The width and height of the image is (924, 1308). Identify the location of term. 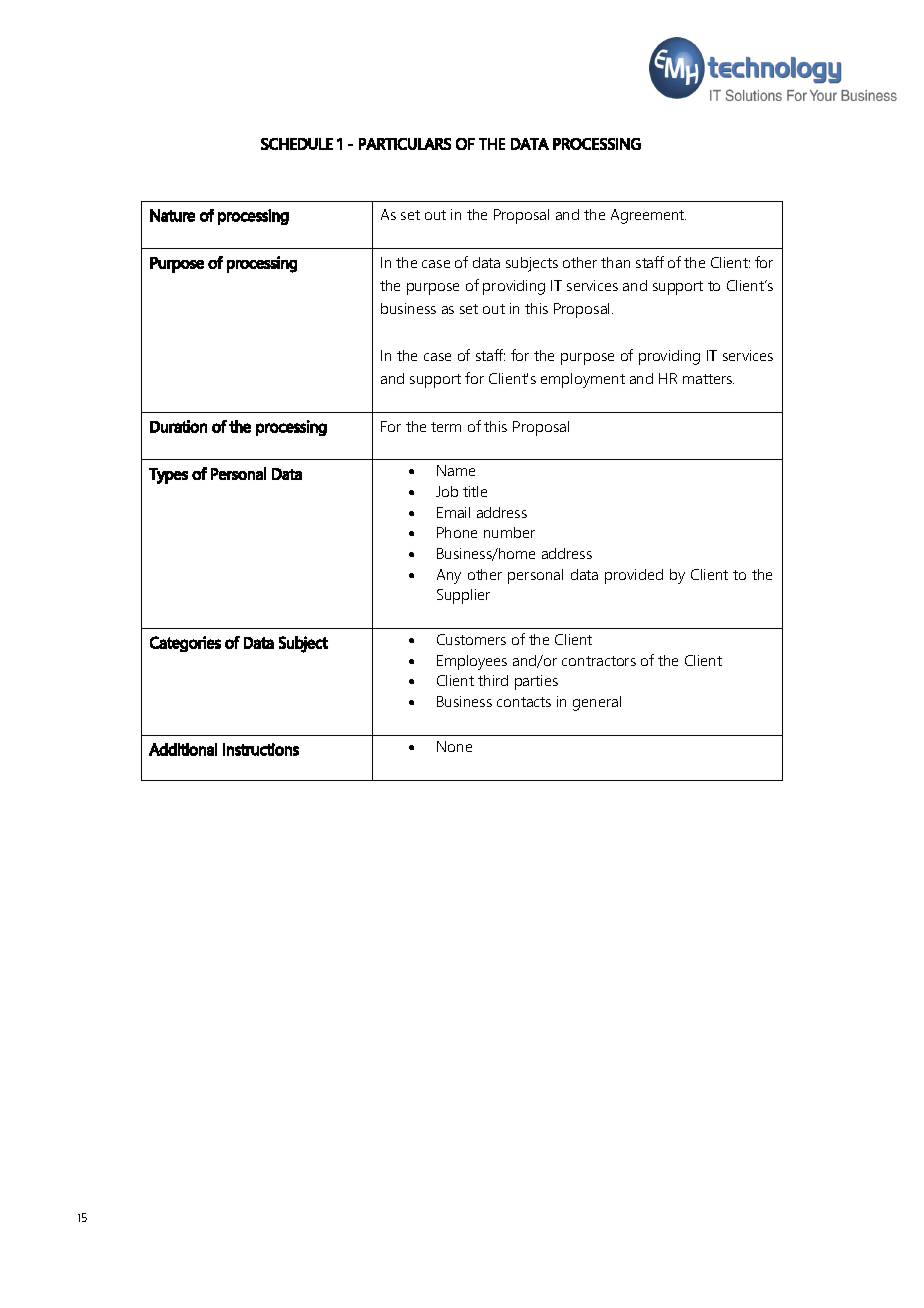
(446, 427).
